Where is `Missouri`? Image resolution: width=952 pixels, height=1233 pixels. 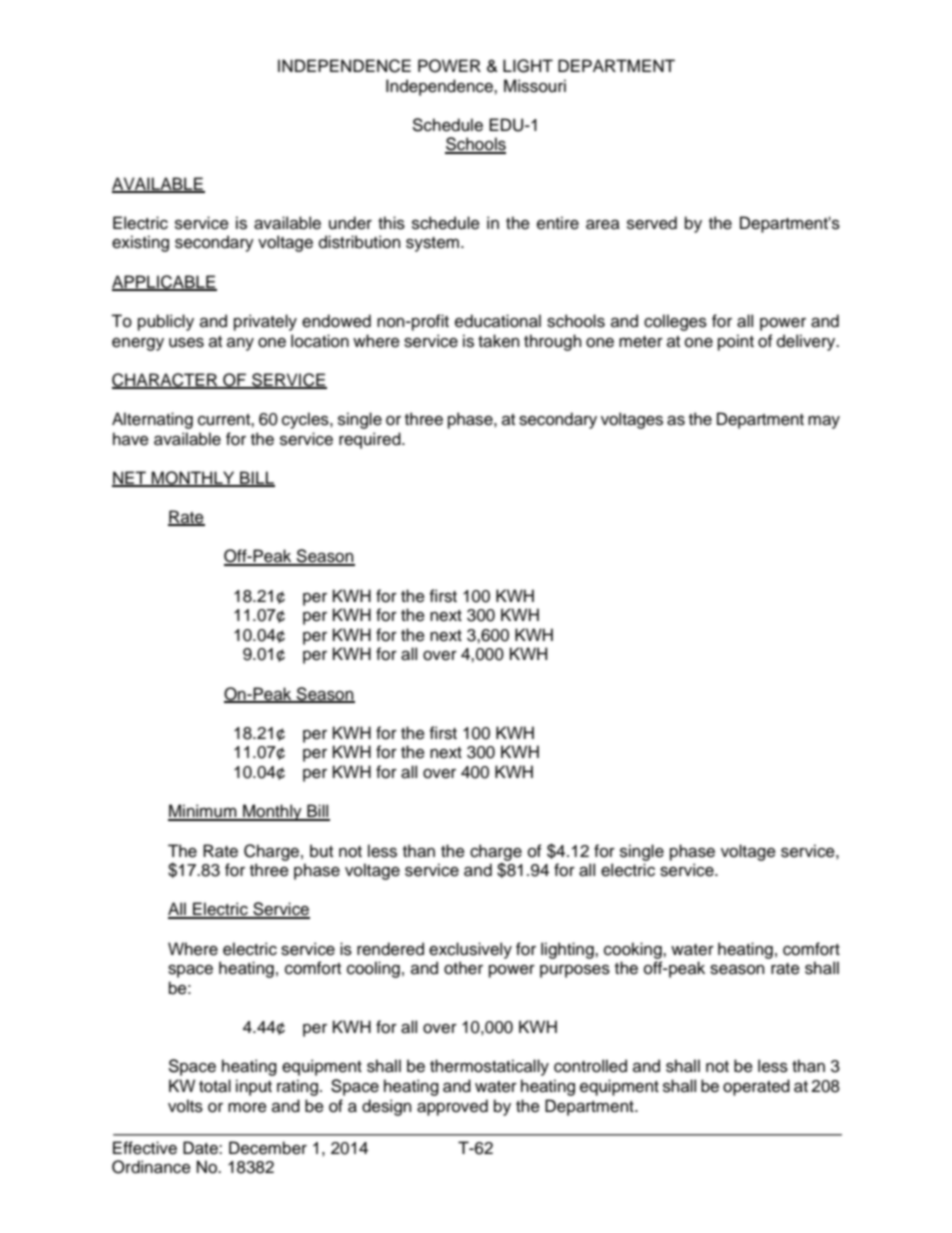 Missouri is located at coordinates (535, 86).
